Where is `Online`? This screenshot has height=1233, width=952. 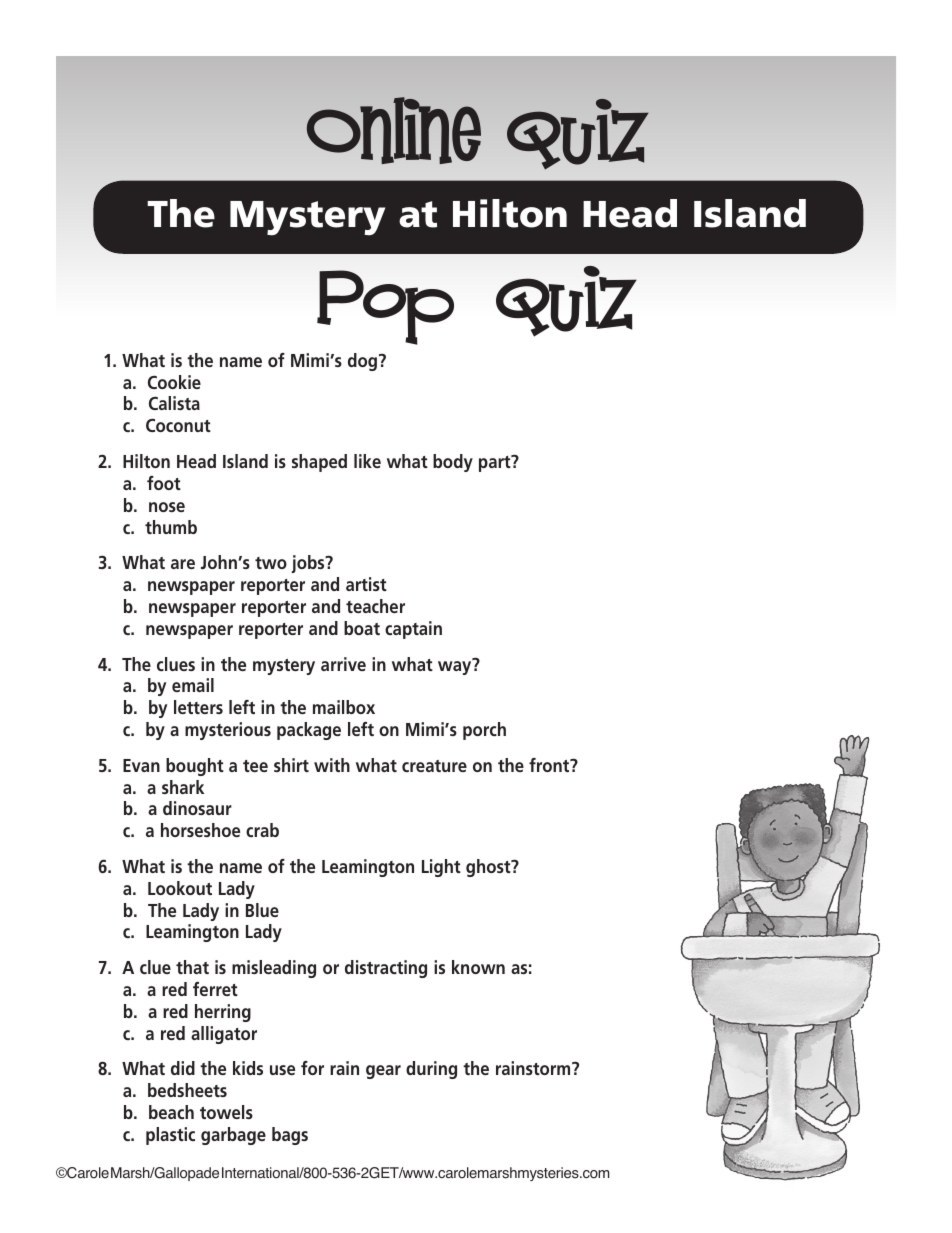 Online is located at coordinates (394, 130).
